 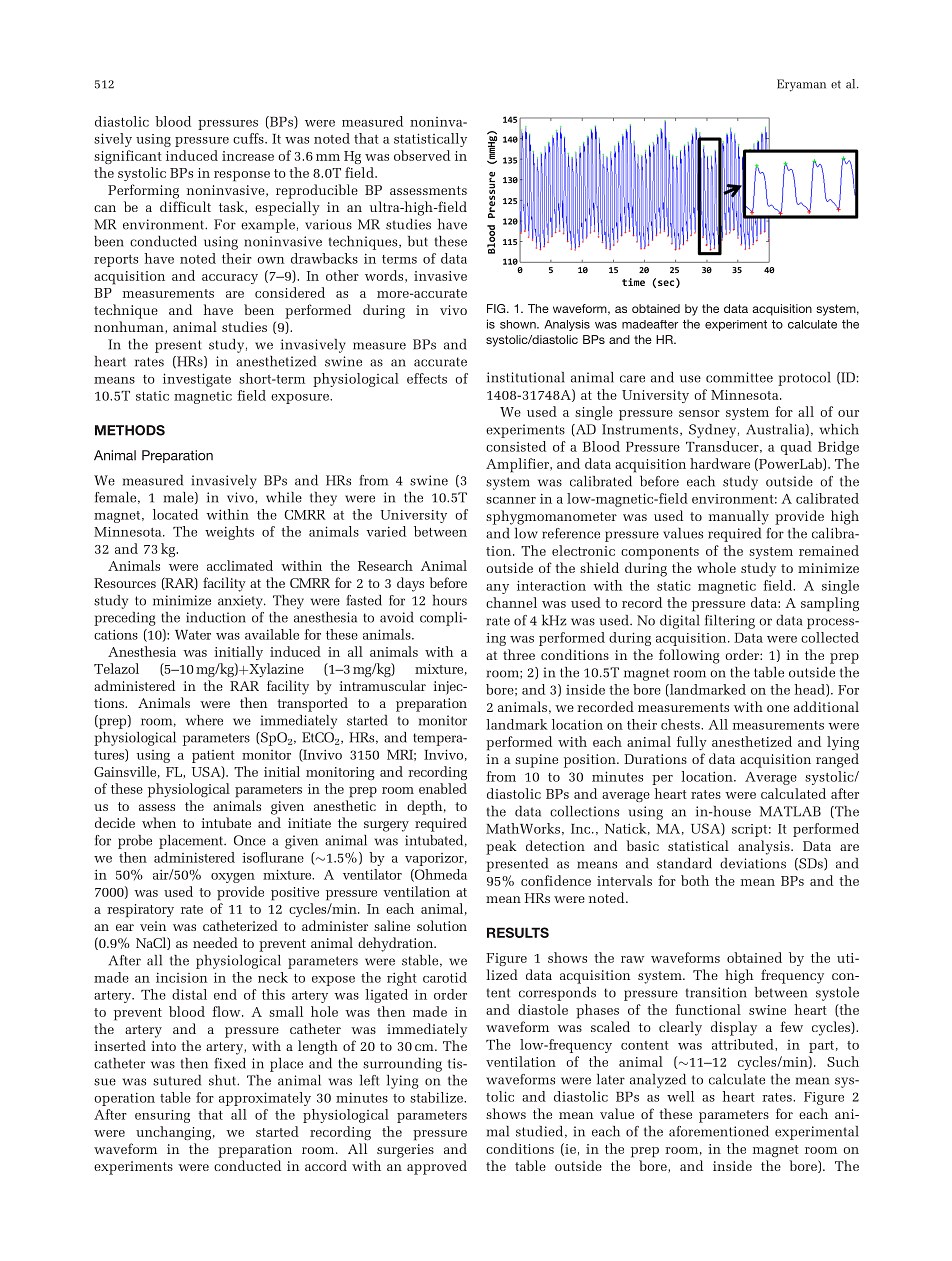 What do you see at coordinates (739, 377) in the page?
I see `committee` at bounding box center [739, 377].
